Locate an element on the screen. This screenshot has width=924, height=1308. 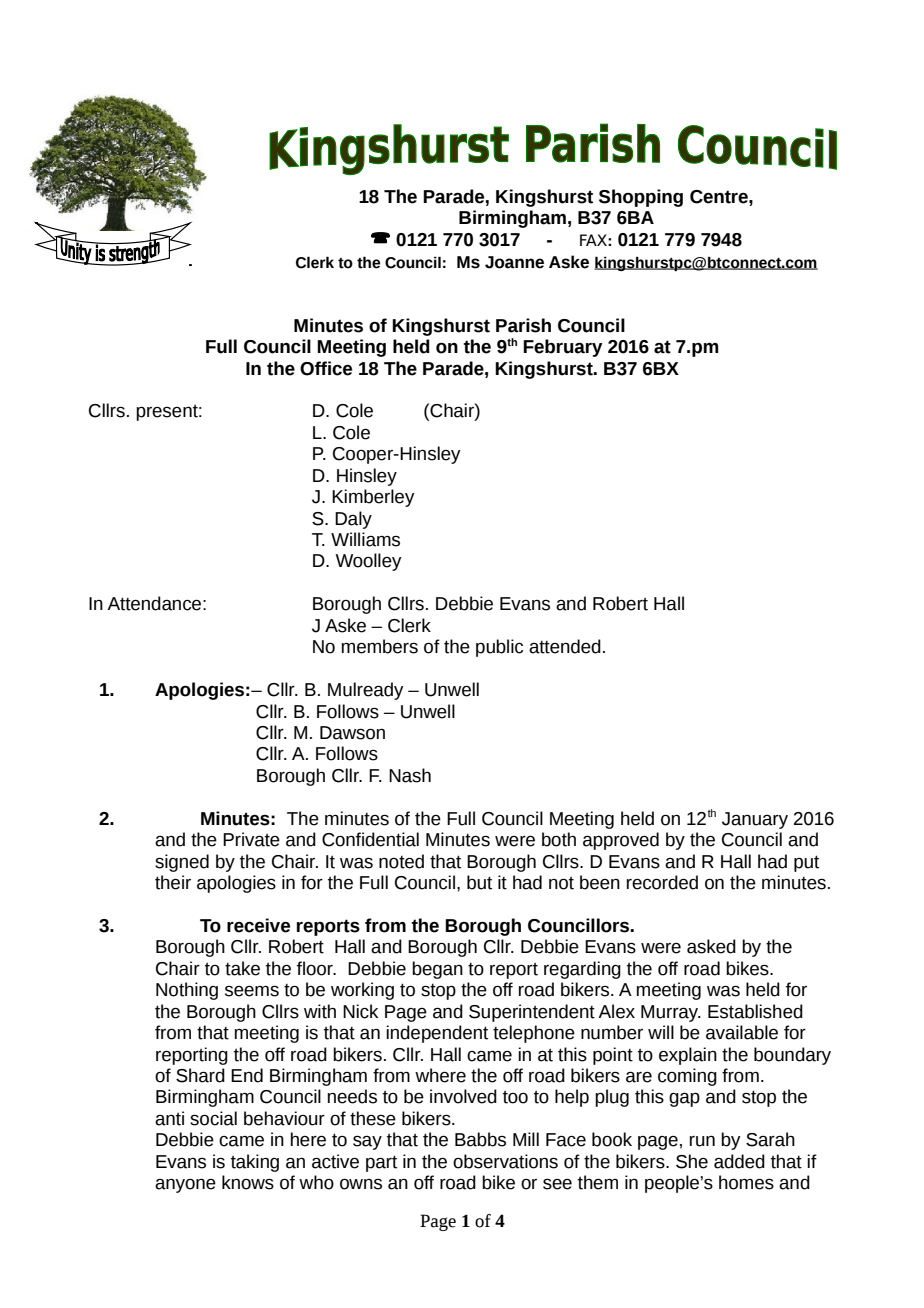
public is located at coordinates (499, 648).
